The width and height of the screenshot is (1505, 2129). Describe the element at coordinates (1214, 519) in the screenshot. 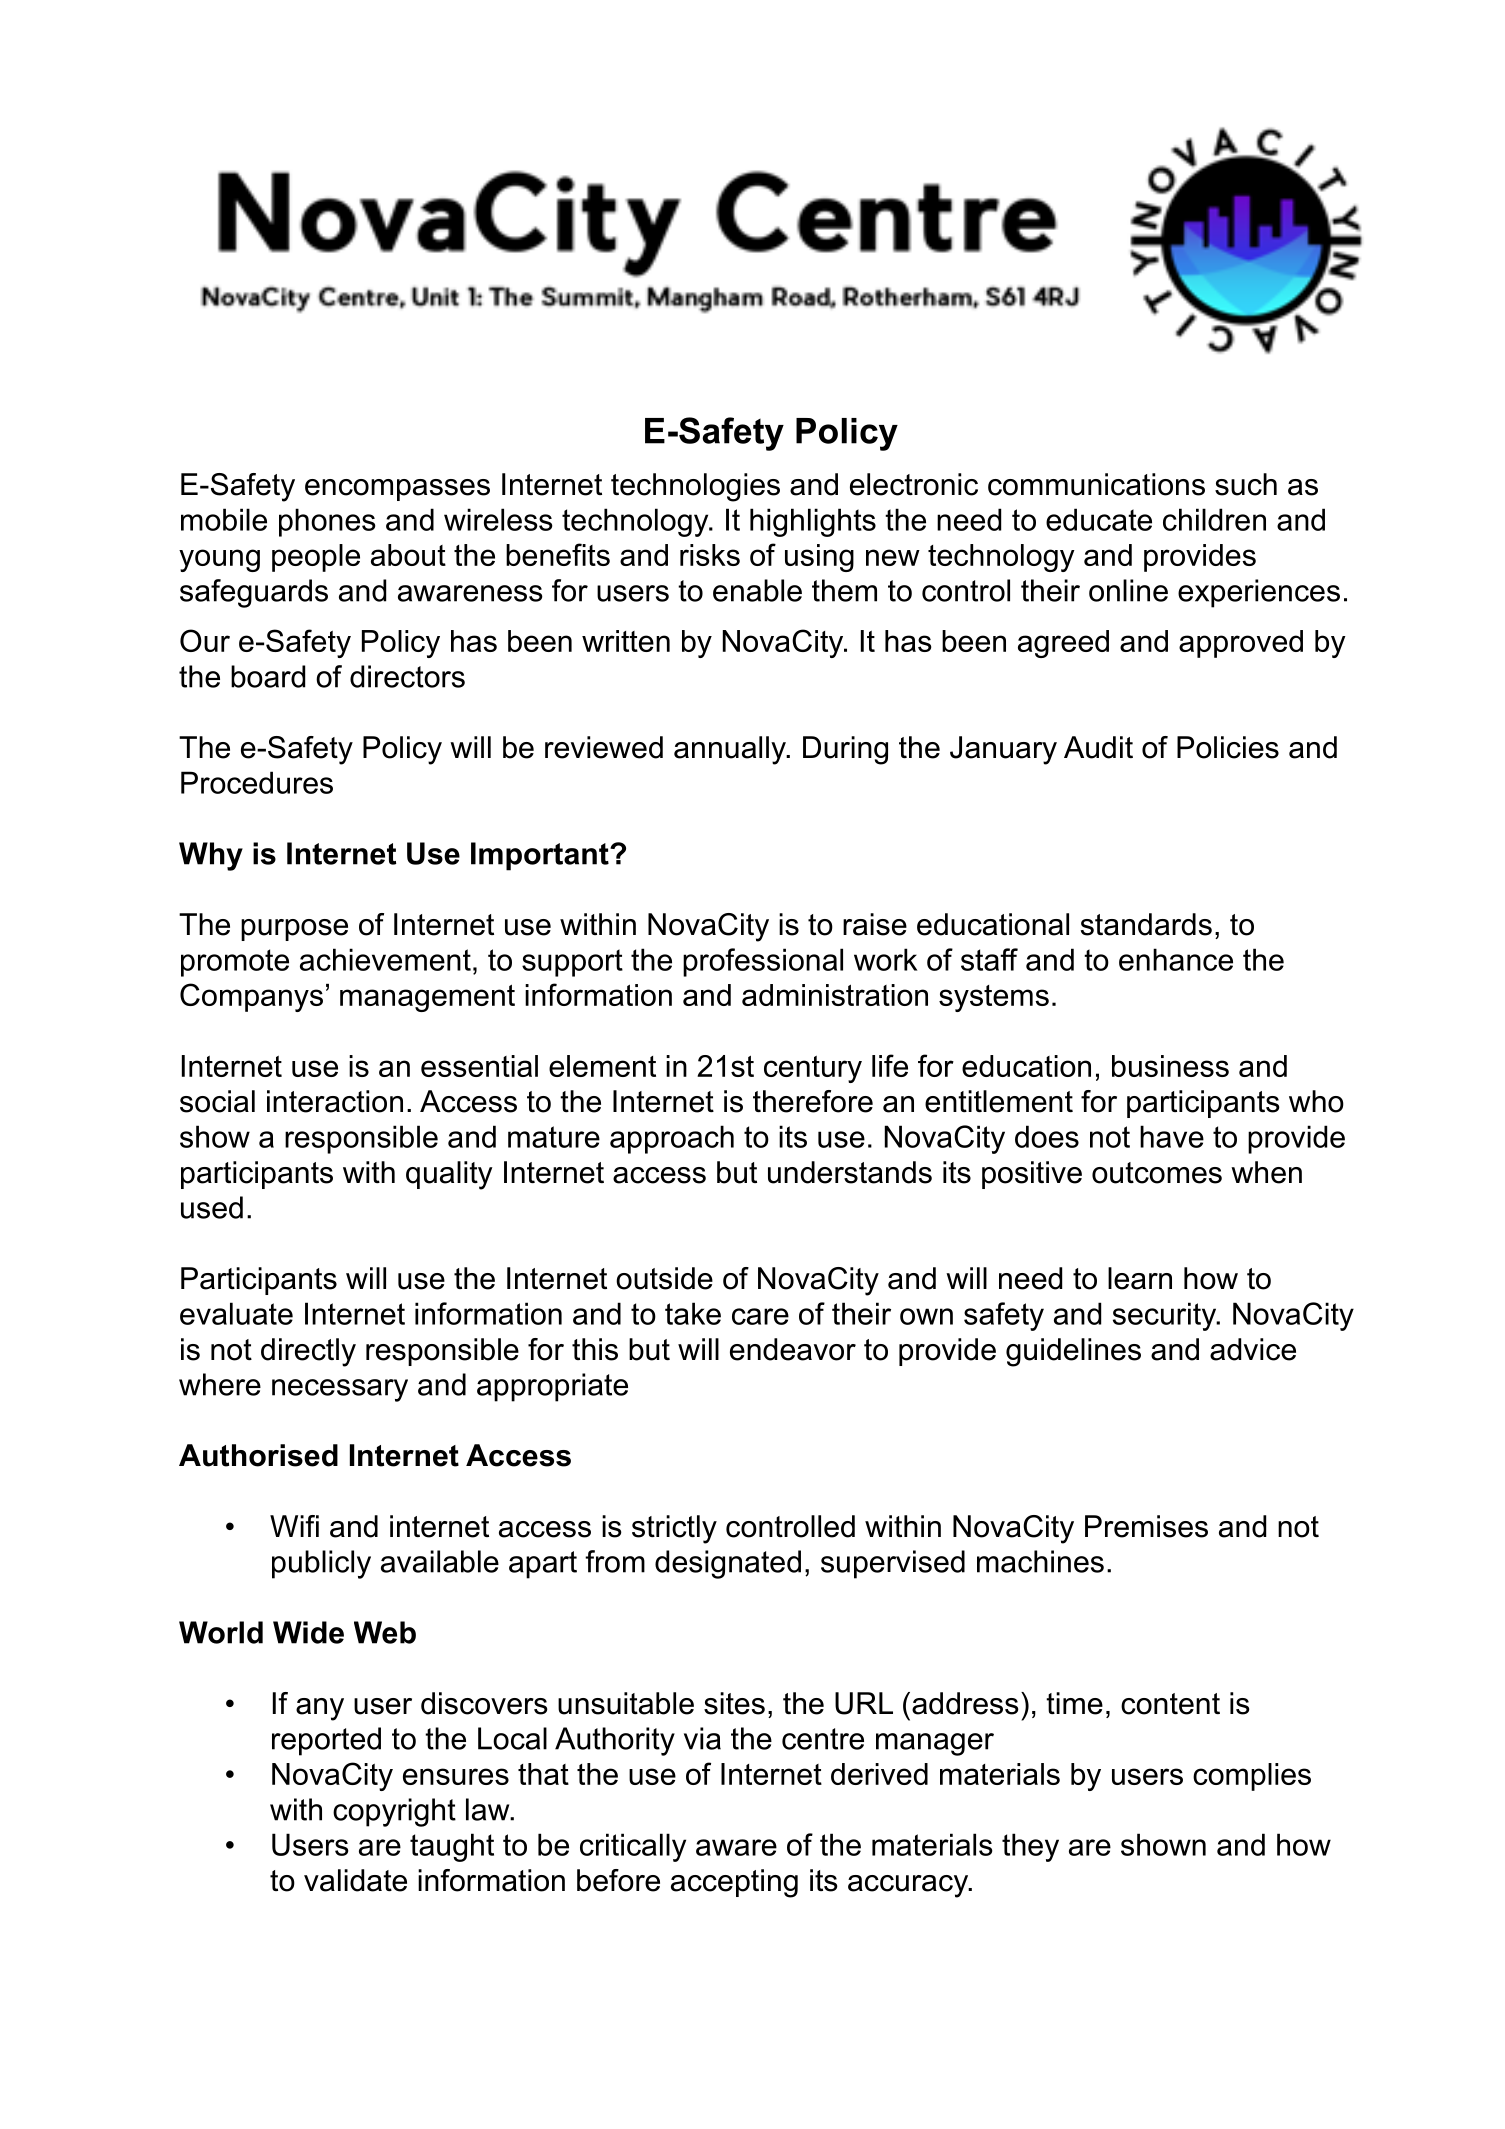

I see `children` at that location.
